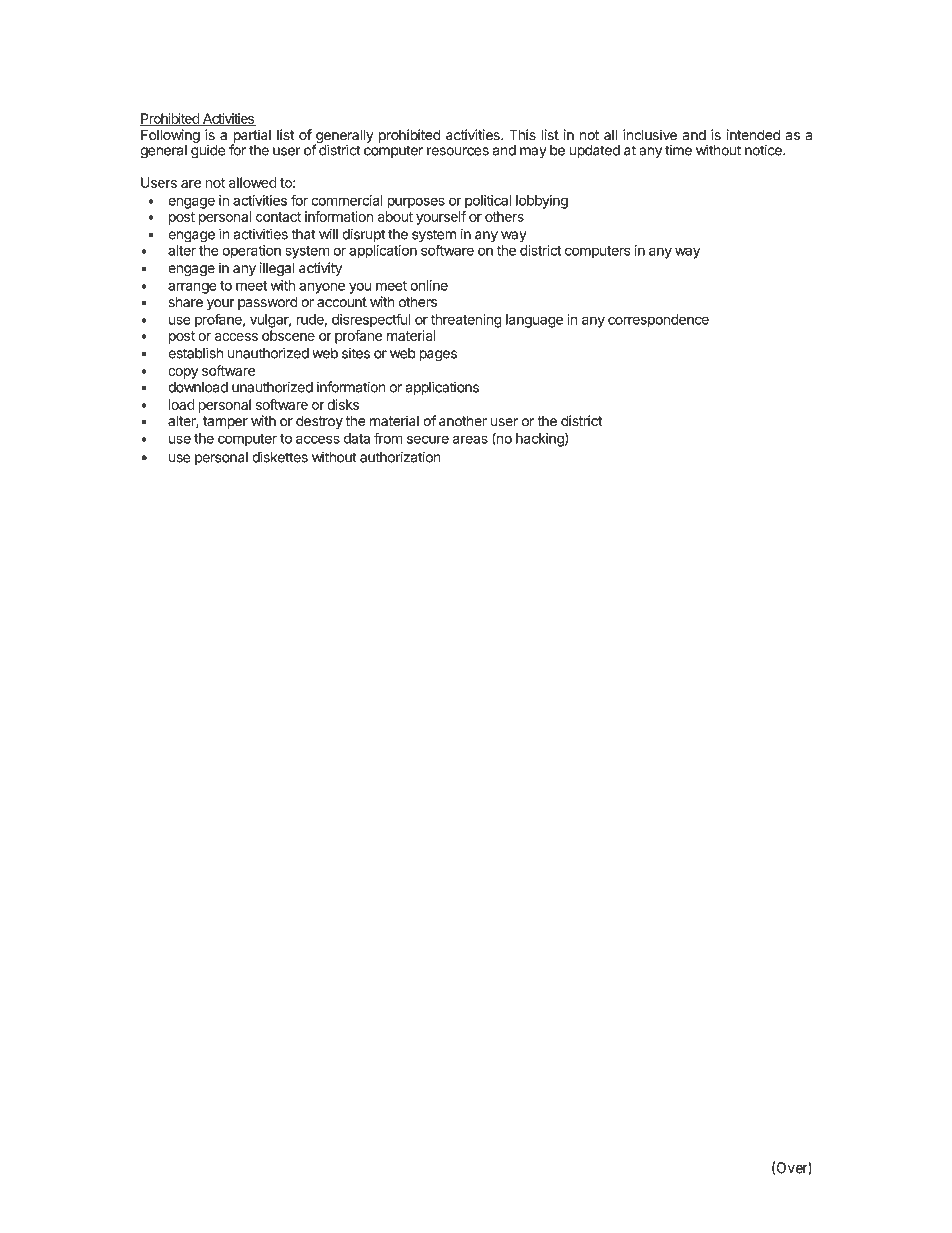  What do you see at coordinates (225, 422) in the page?
I see `tamper` at bounding box center [225, 422].
